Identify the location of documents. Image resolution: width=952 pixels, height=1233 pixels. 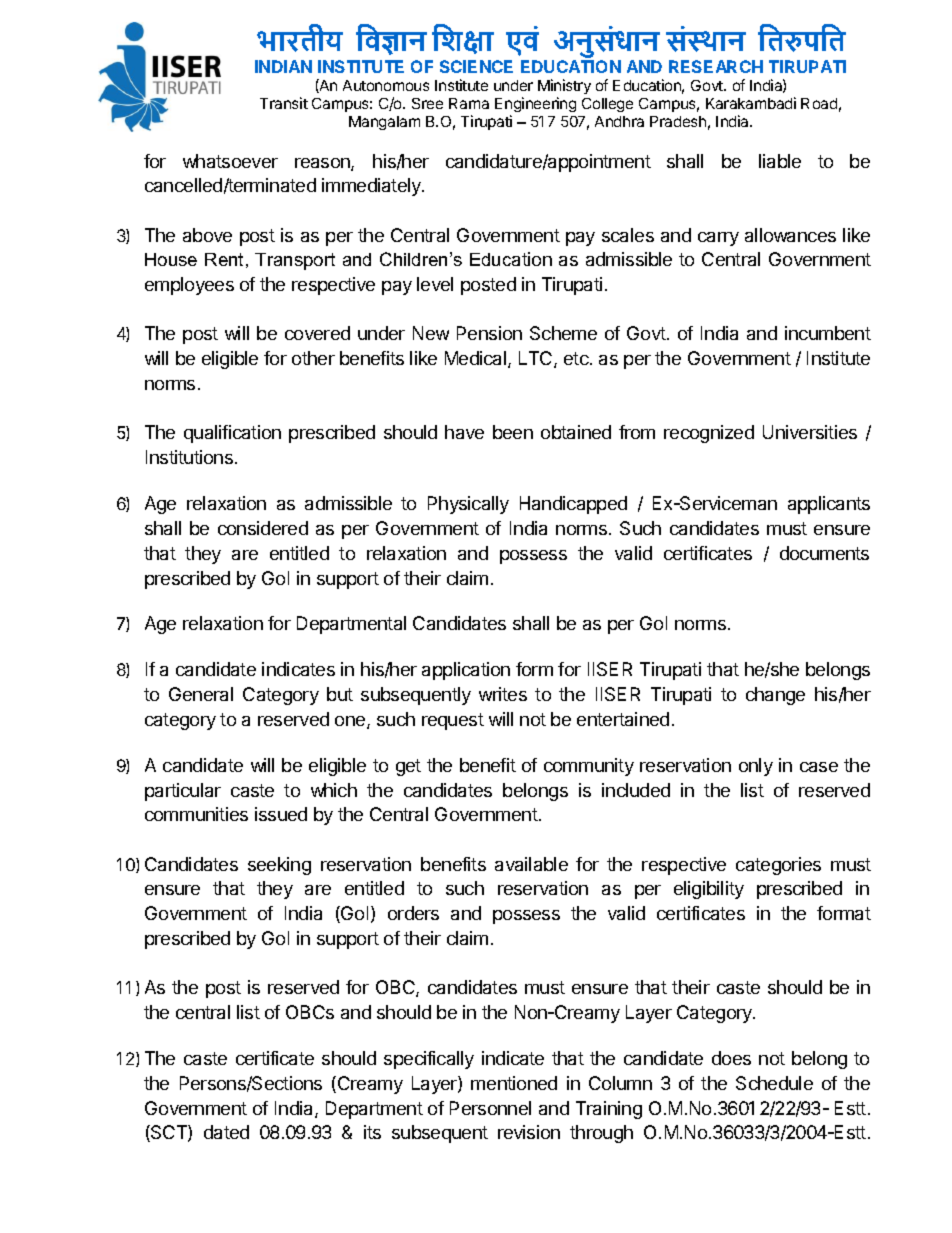
(824, 553).
